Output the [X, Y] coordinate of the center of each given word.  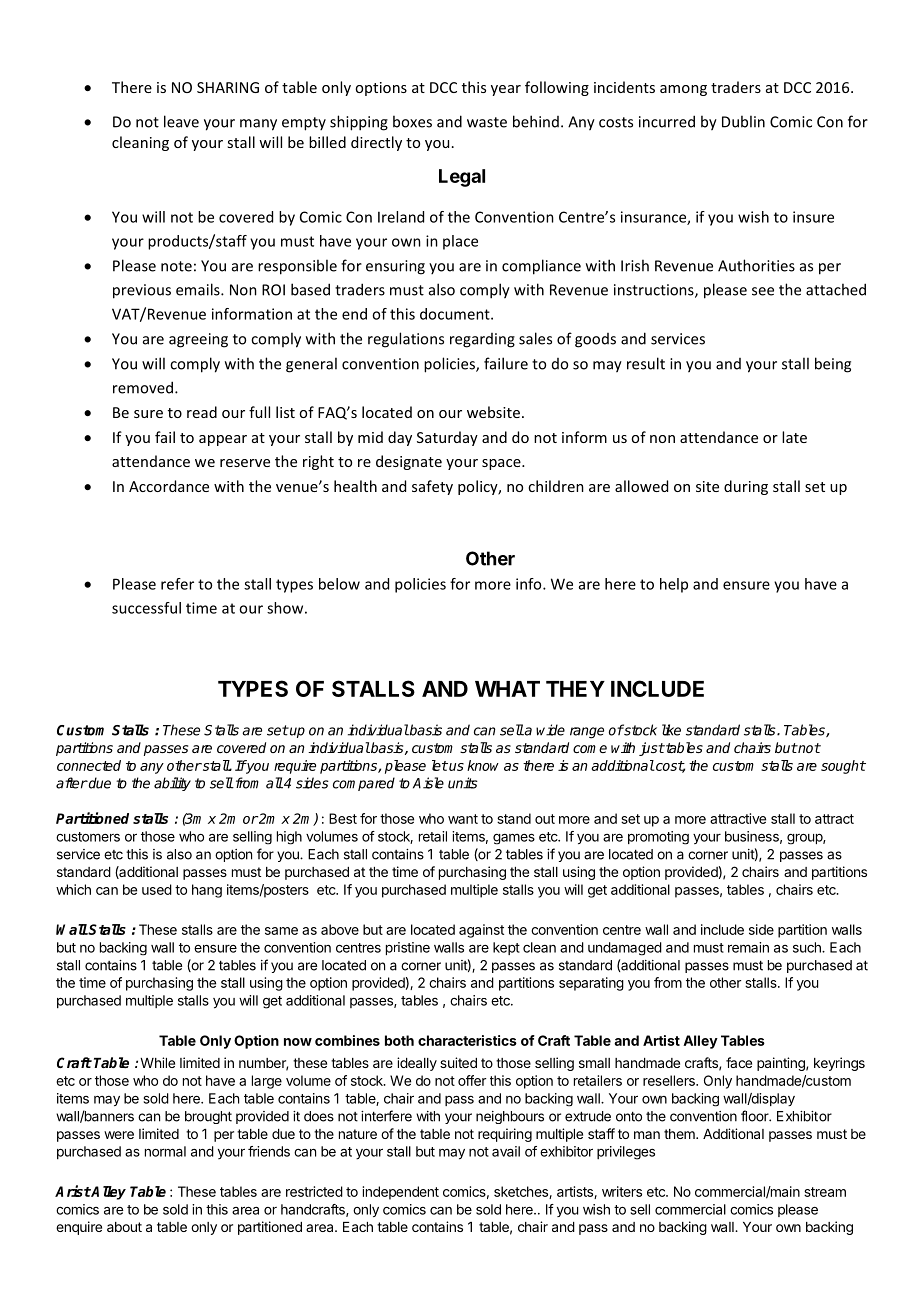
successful [146, 608]
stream [825, 1192]
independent [401, 1193]
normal [165, 1151]
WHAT [507, 689]
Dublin [743, 121]
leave [181, 121]
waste [487, 122]
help [674, 585]
